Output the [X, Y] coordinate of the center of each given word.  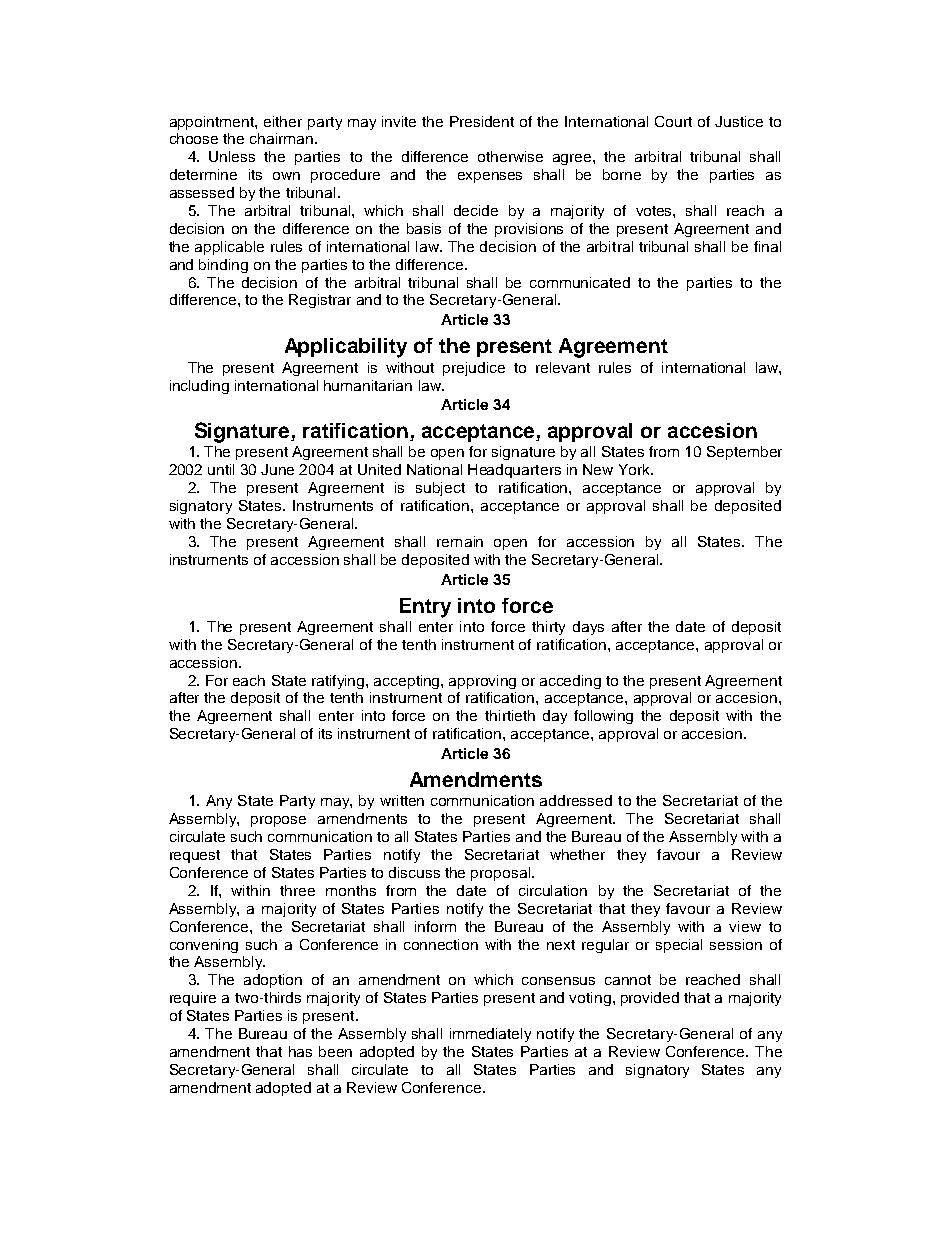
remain [460, 541]
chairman [281, 138]
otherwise [510, 156]
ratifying [339, 682]
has [300, 1051]
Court [673, 121]
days [588, 628]
